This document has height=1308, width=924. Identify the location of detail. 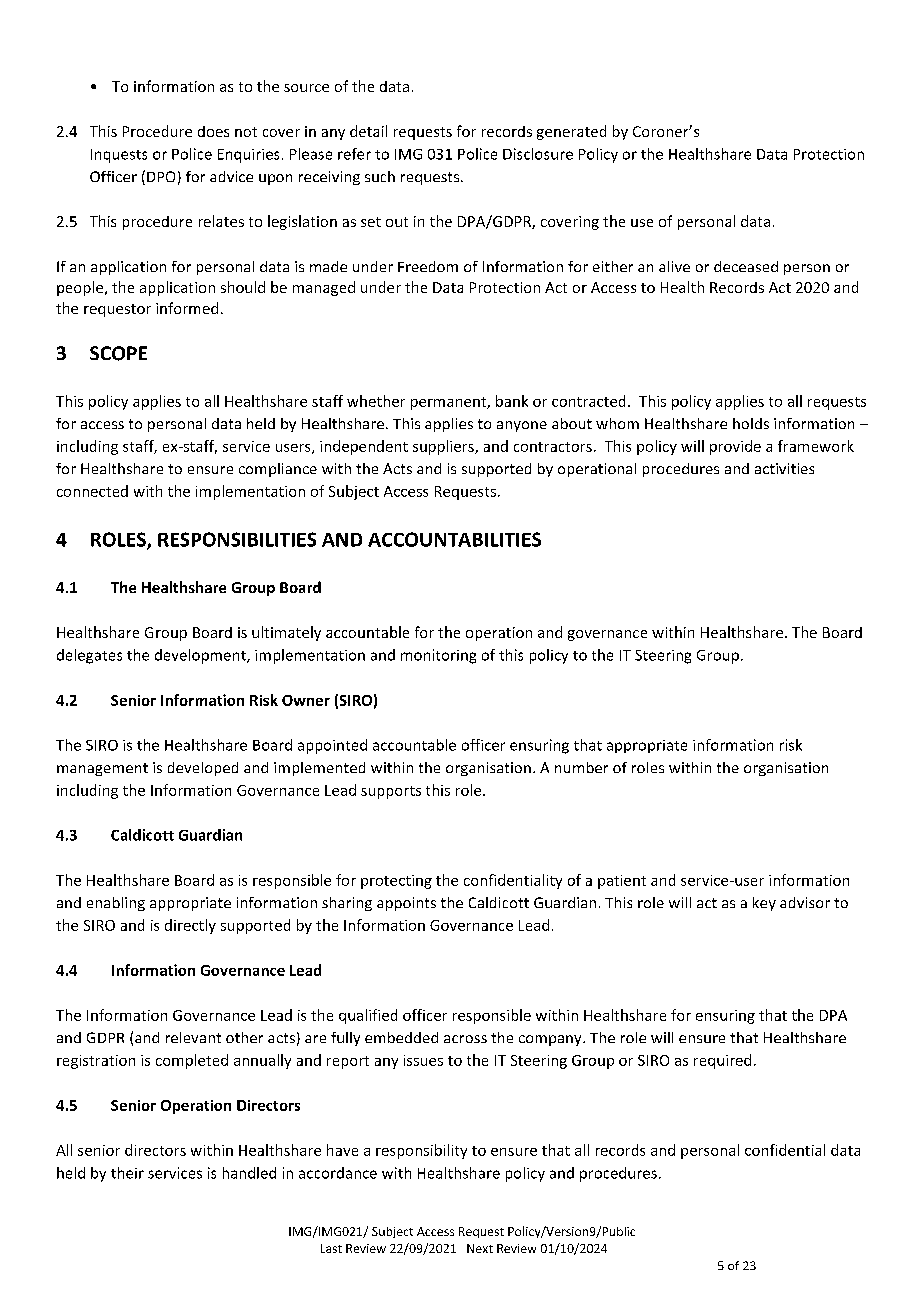
(368, 131).
